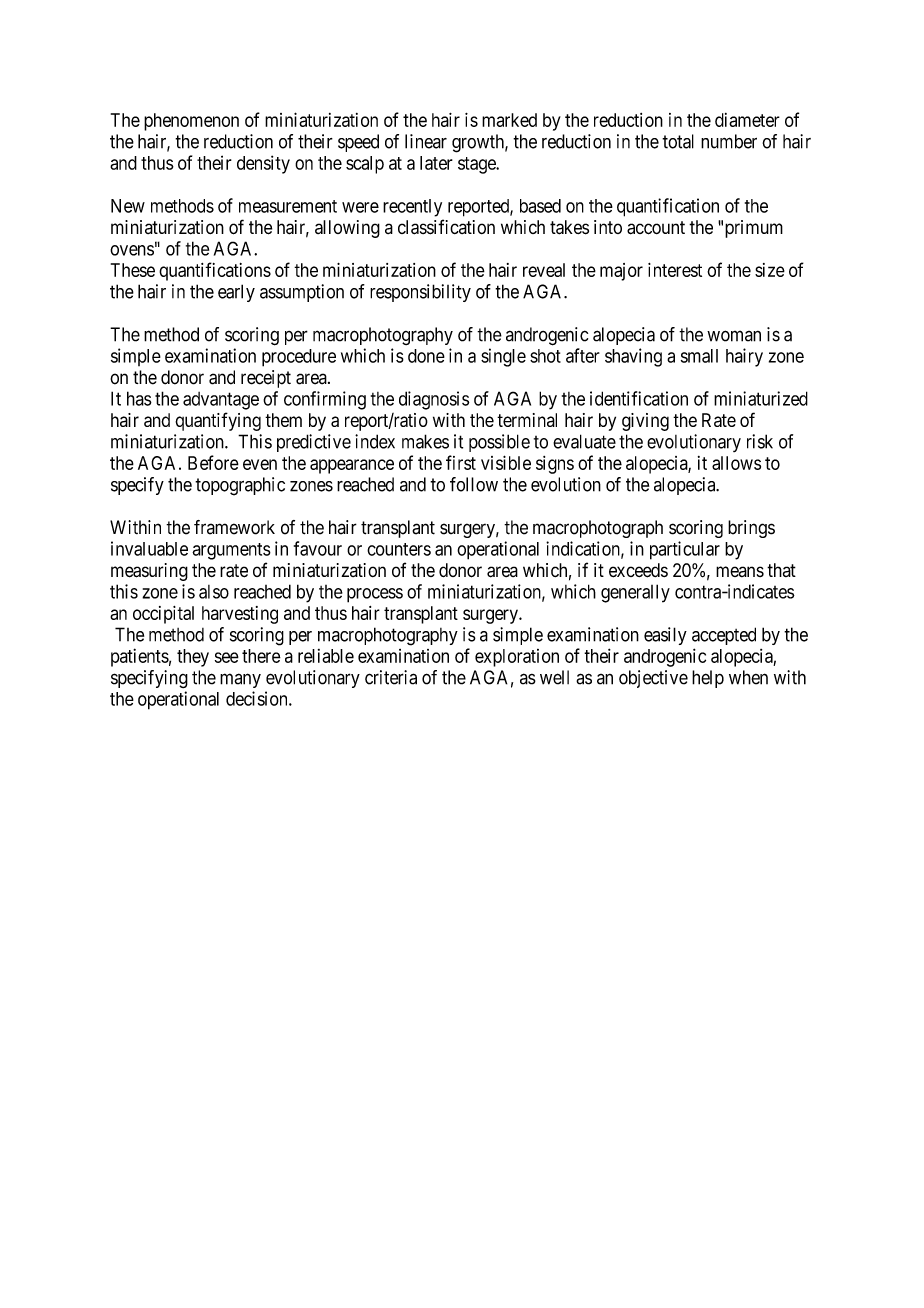 This screenshot has width=924, height=1308. Describe the element at coordinates (426, 141) in the screenshot. I see `linear` at that location.
